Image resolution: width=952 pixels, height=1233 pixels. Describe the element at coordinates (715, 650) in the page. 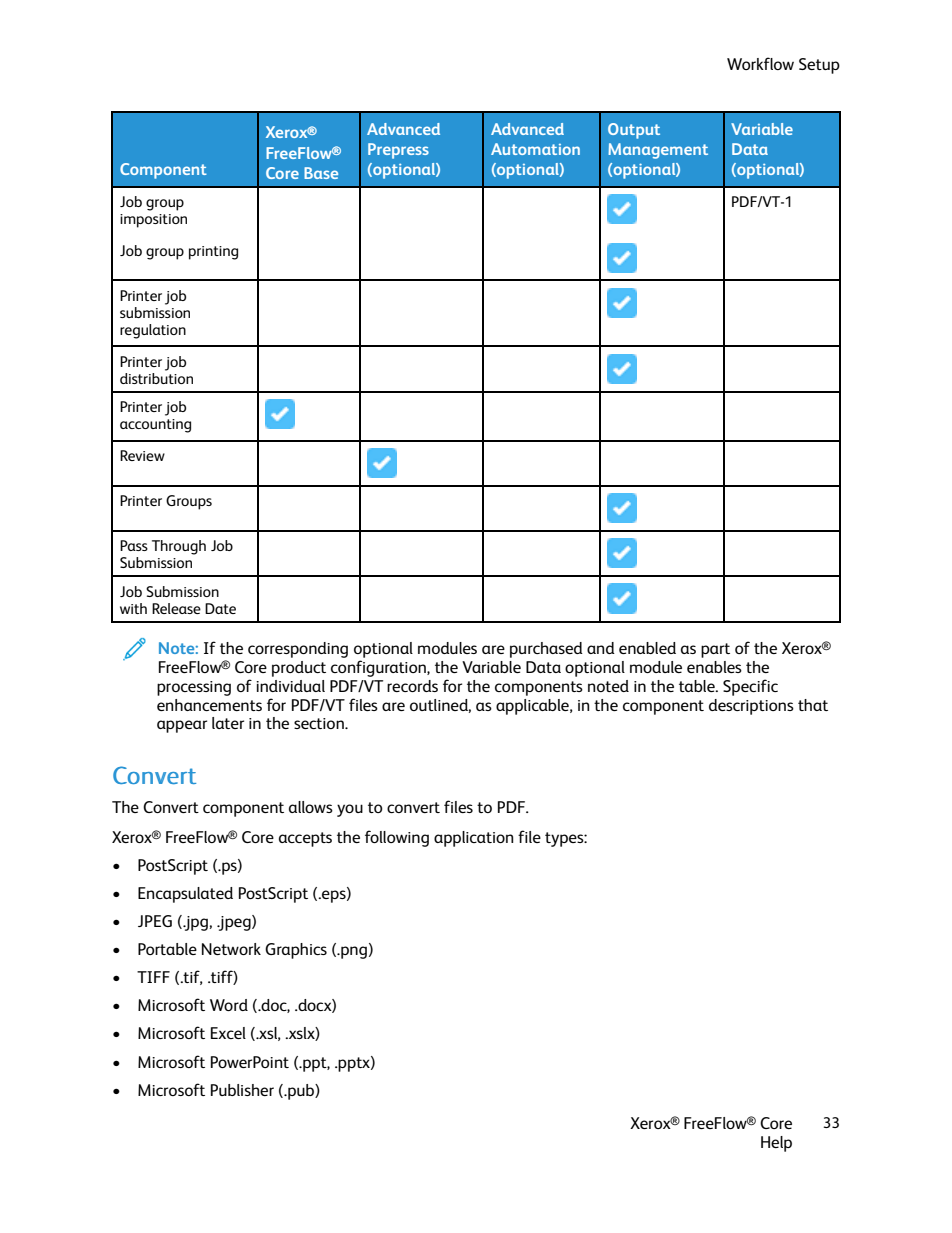

I see `part` at that location.
